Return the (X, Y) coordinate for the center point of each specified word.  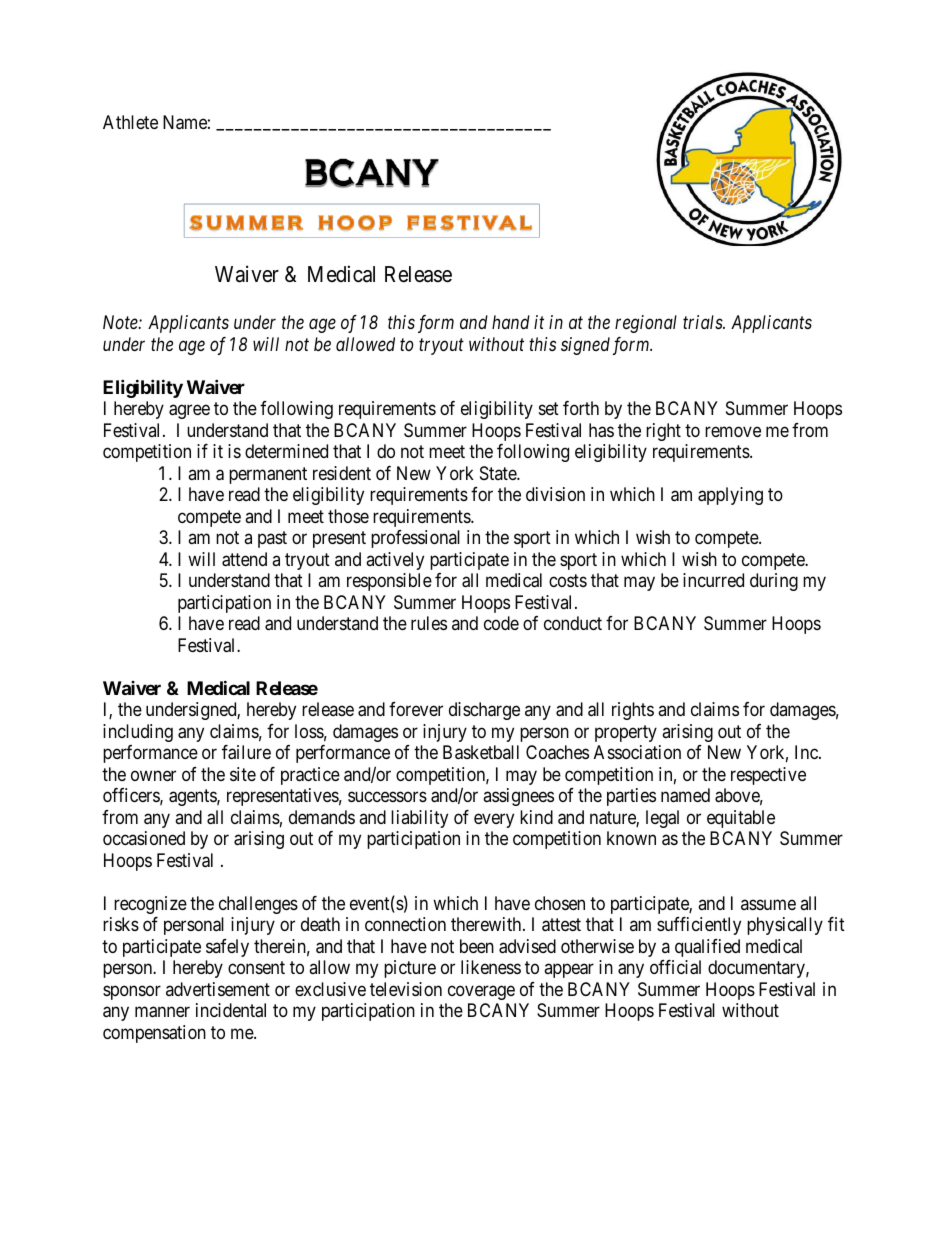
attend (244, 559)
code (501, 623)
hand (511, 322)
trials (703, 322)
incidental (231, 1010)
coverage (481, 992)
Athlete (130, 122)
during (774, 582)
